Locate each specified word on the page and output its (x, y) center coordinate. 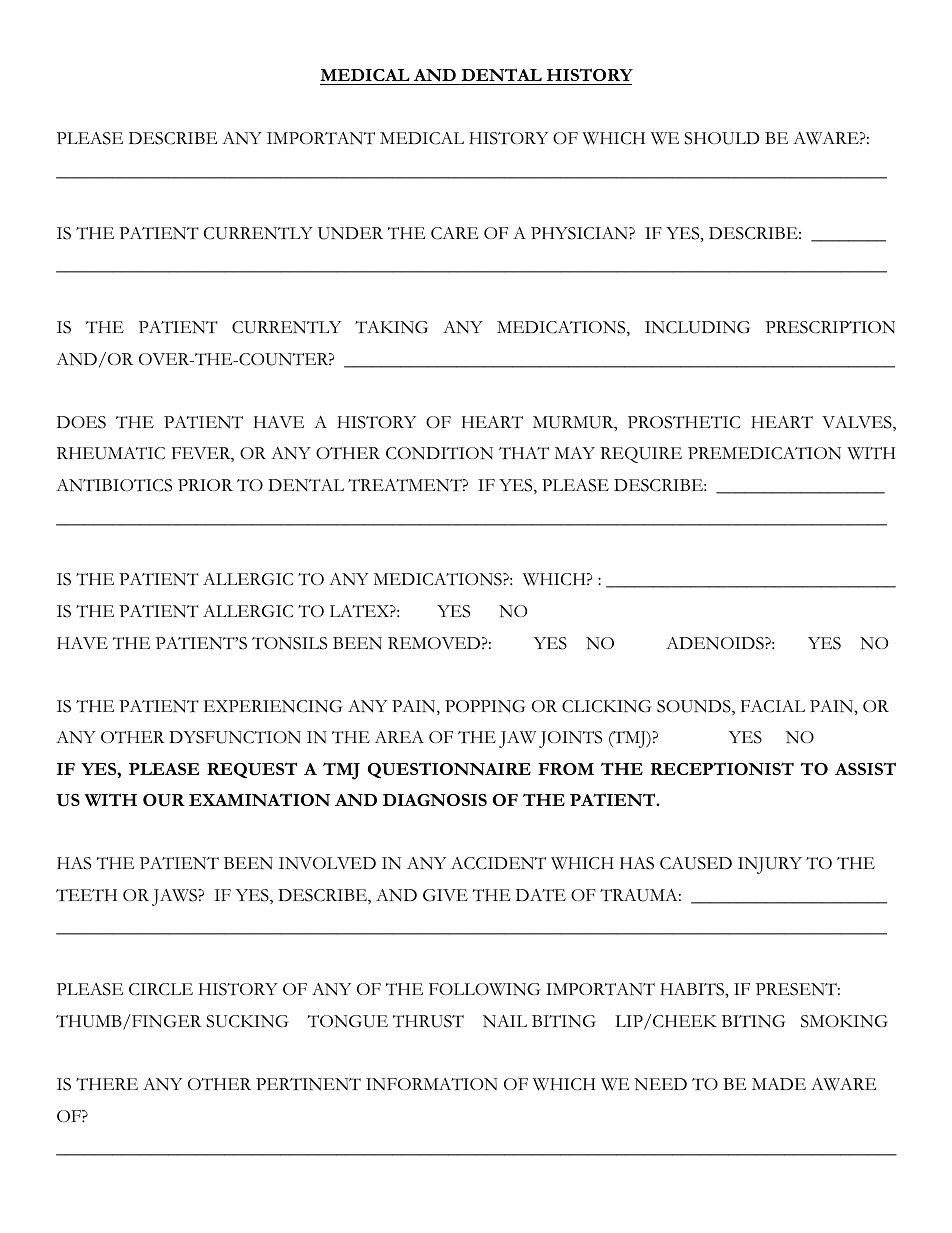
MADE (779, 1084)
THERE (107, 1084)
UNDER (350, 233)
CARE (454, 233)
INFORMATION (432, 1084)
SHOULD (722, 138)
